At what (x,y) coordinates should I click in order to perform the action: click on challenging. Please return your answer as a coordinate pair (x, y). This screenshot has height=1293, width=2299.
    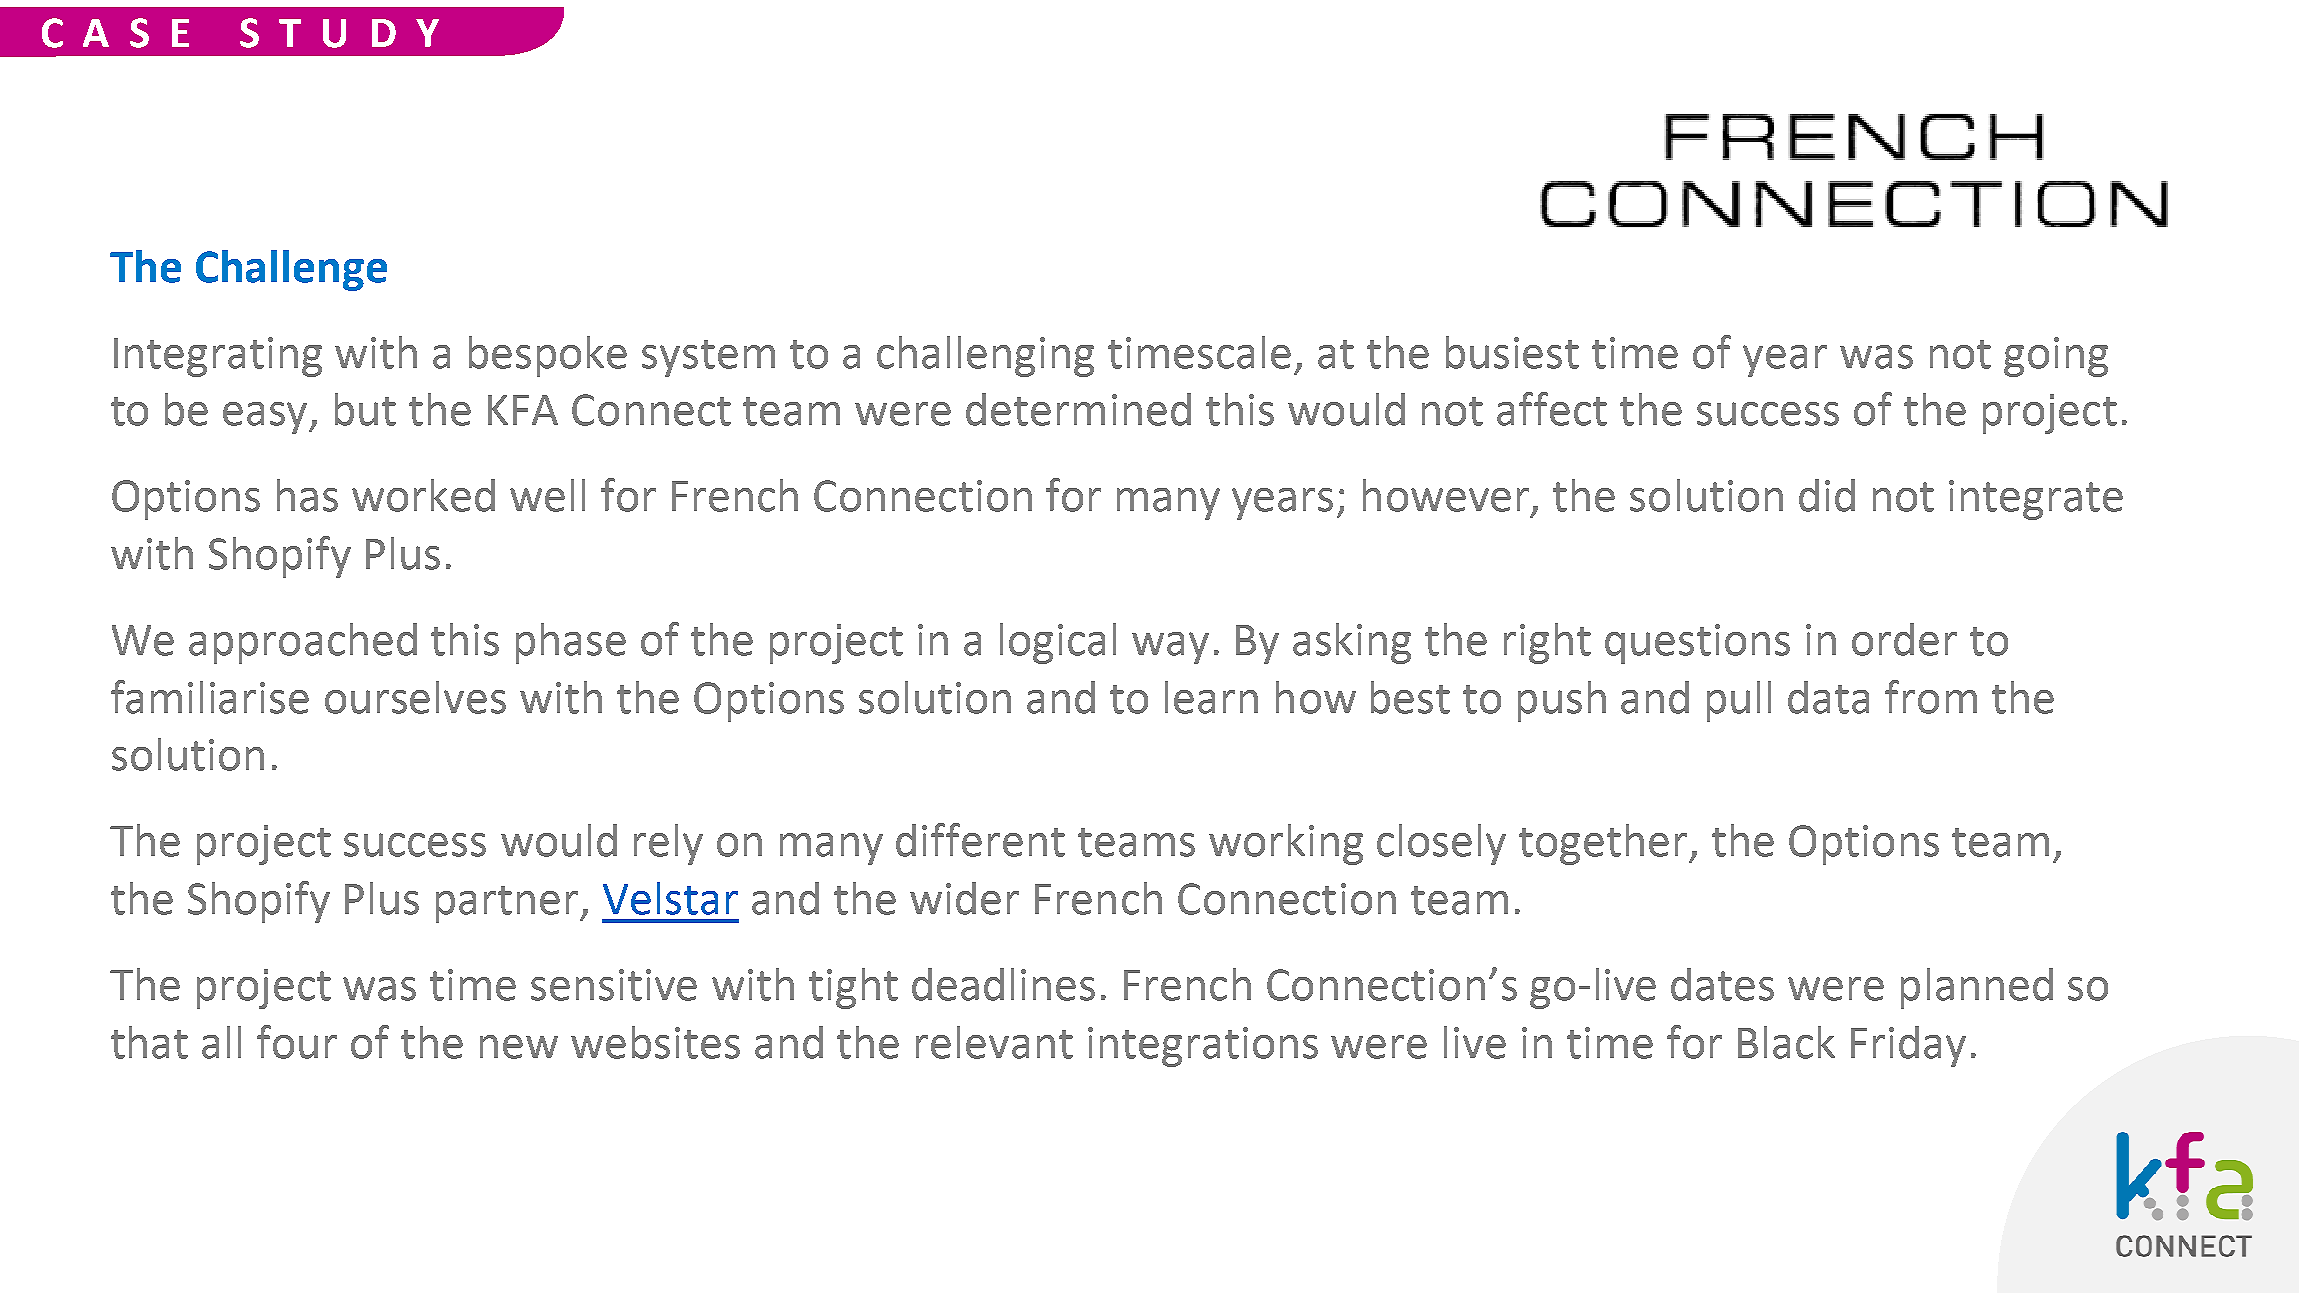
    Looking at the image, I should click on (985, 356).
